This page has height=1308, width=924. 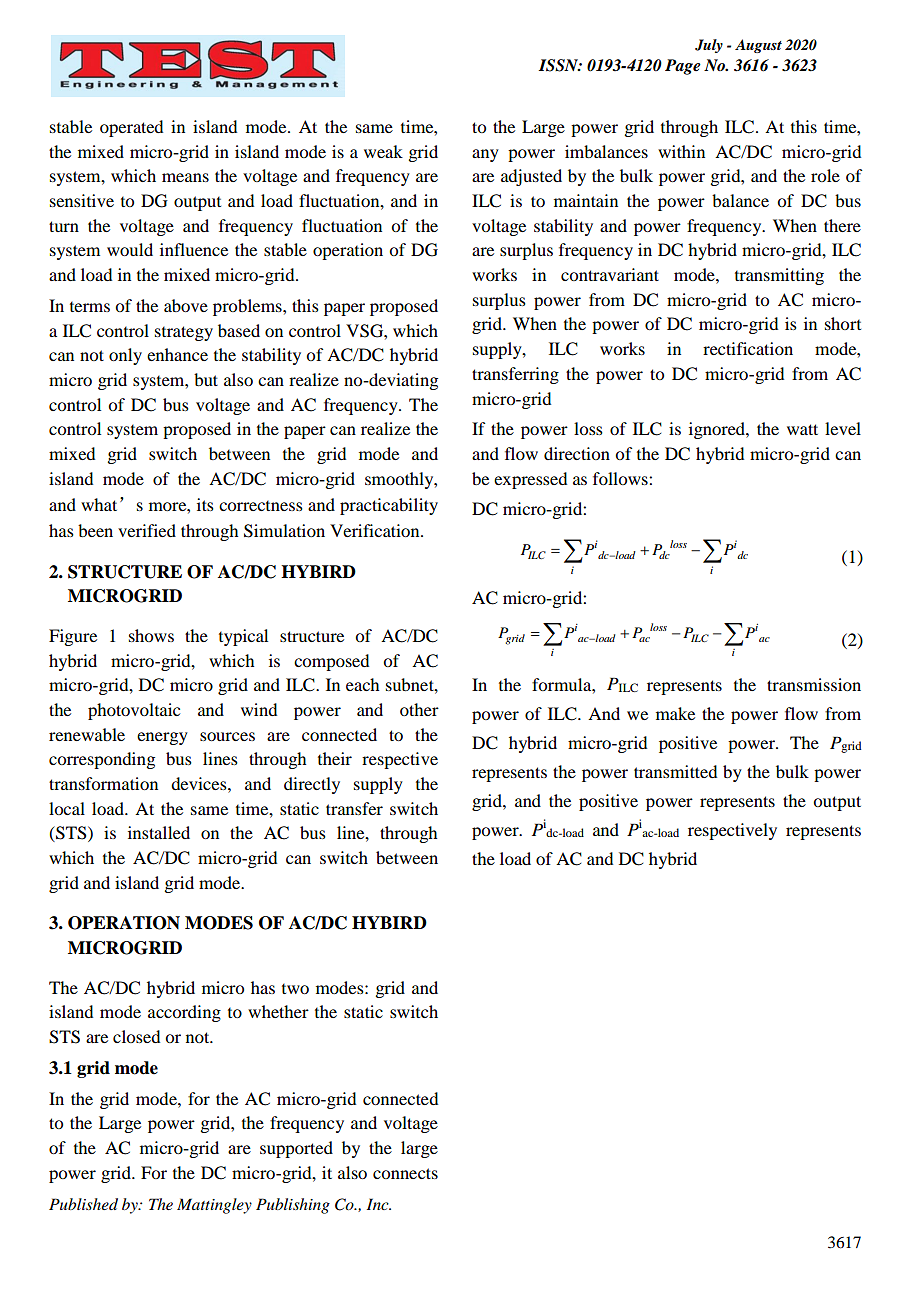 I want to click on August, so click(x=758, y=46).
